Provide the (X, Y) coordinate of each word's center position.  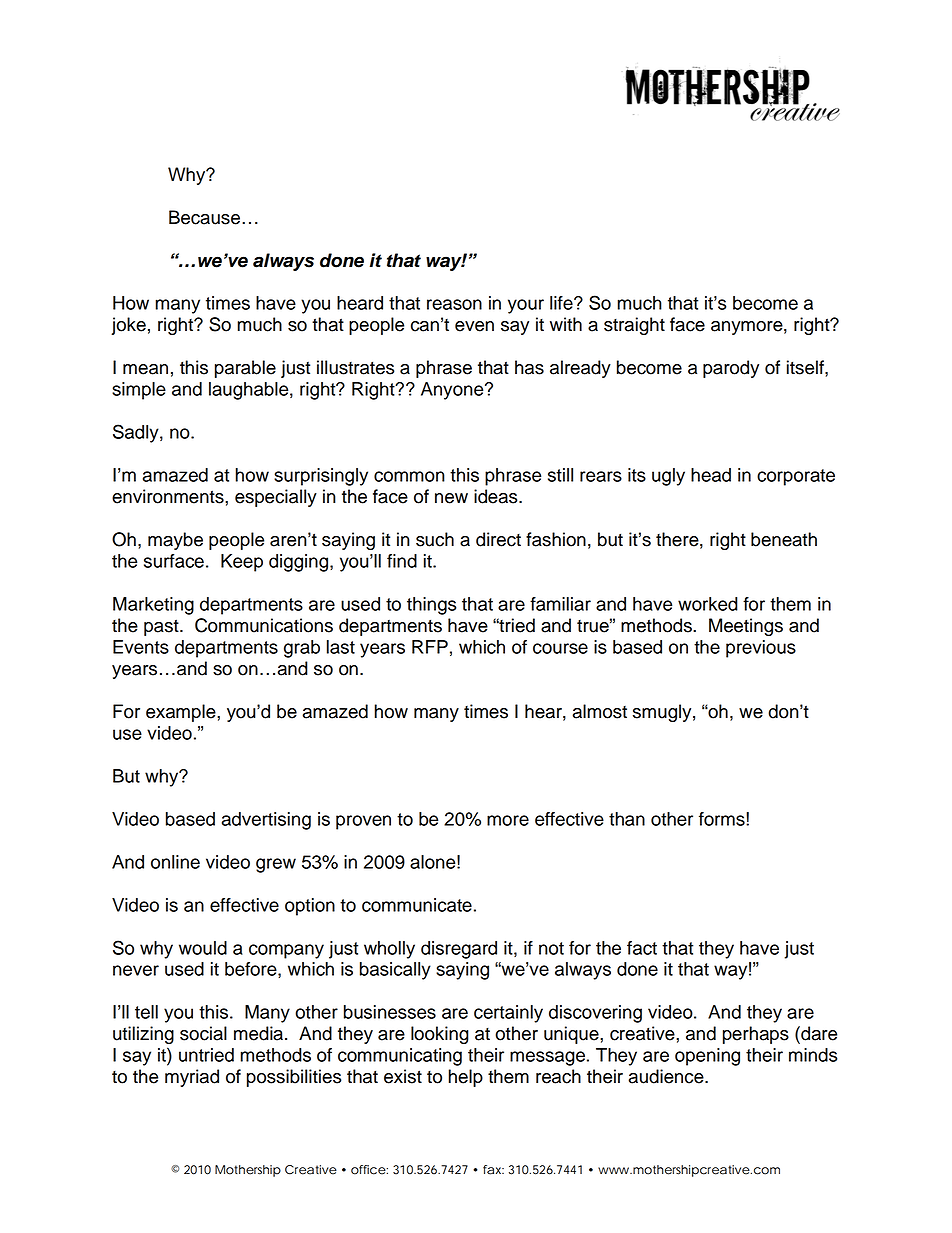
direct (498, 539)
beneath (784, 539)
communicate (417, 905)
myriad (192, 1078)
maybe (175, 541)
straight (634, 326)
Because (204, 217)
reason (454, 304)
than (627, 819)
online (175, 862)
